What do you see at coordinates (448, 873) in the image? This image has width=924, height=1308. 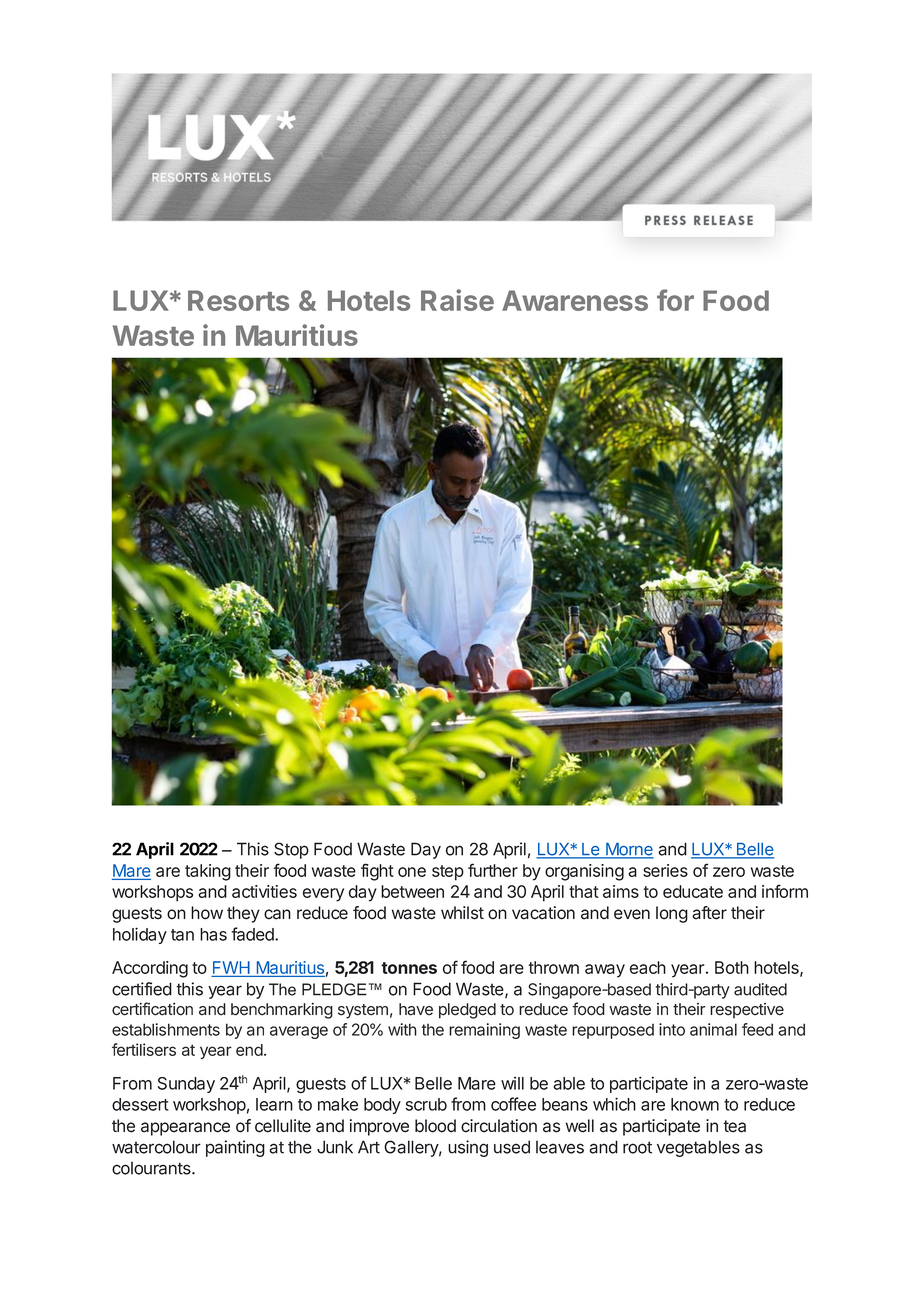 I see `step` at bounding box center [448, 873].
